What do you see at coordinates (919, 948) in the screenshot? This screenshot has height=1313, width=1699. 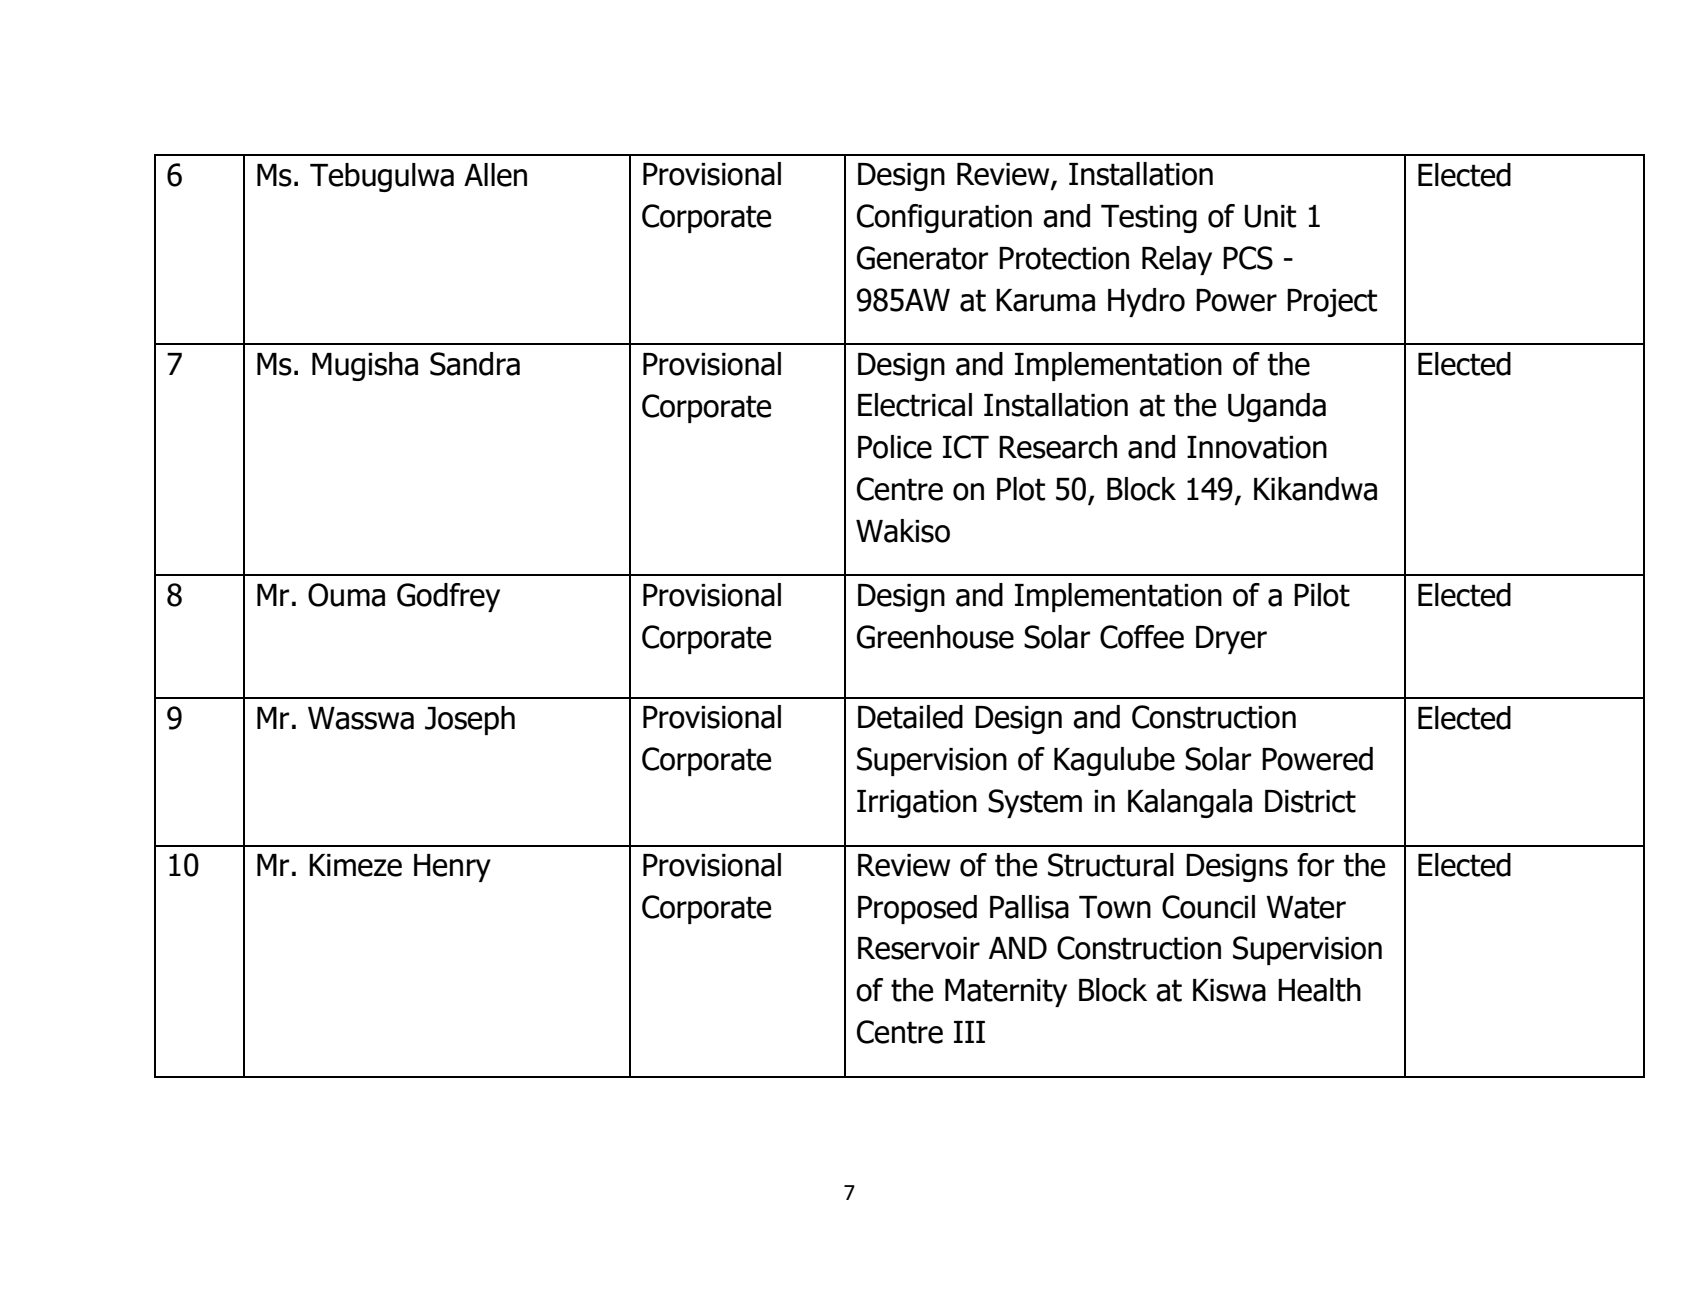 I see `Reservoir` at bounding box center [919, 948].
